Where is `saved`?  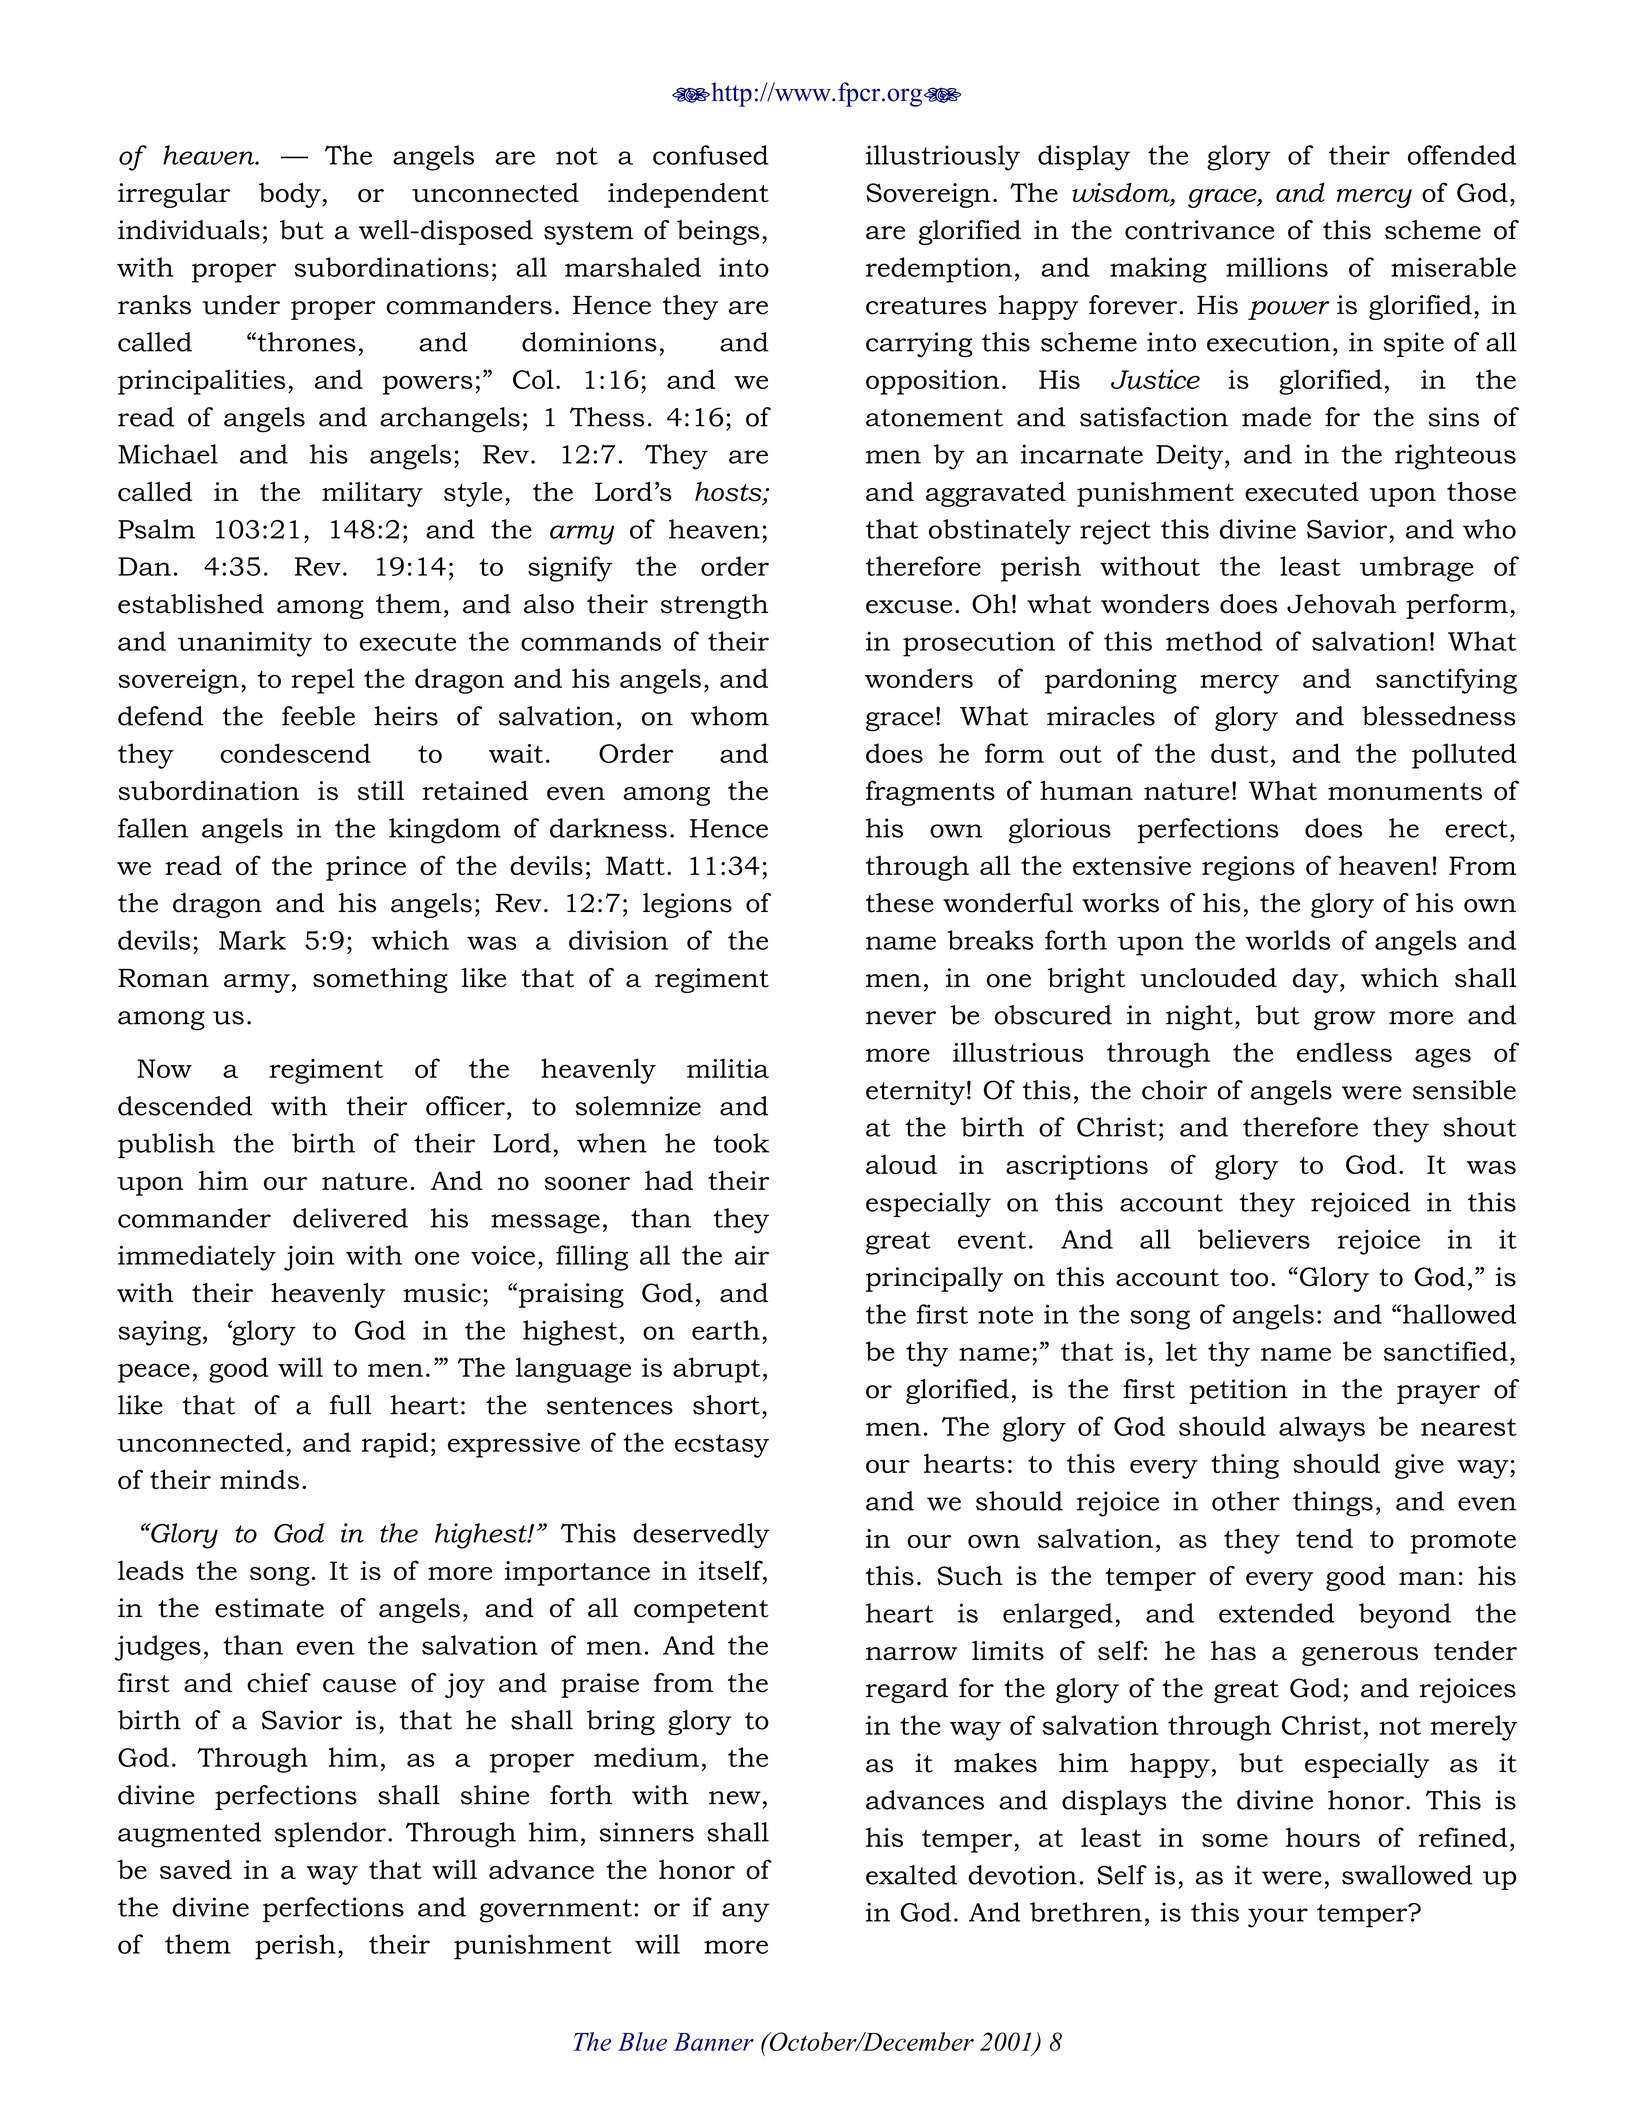 saved is located at coordinates (196, 1869).
